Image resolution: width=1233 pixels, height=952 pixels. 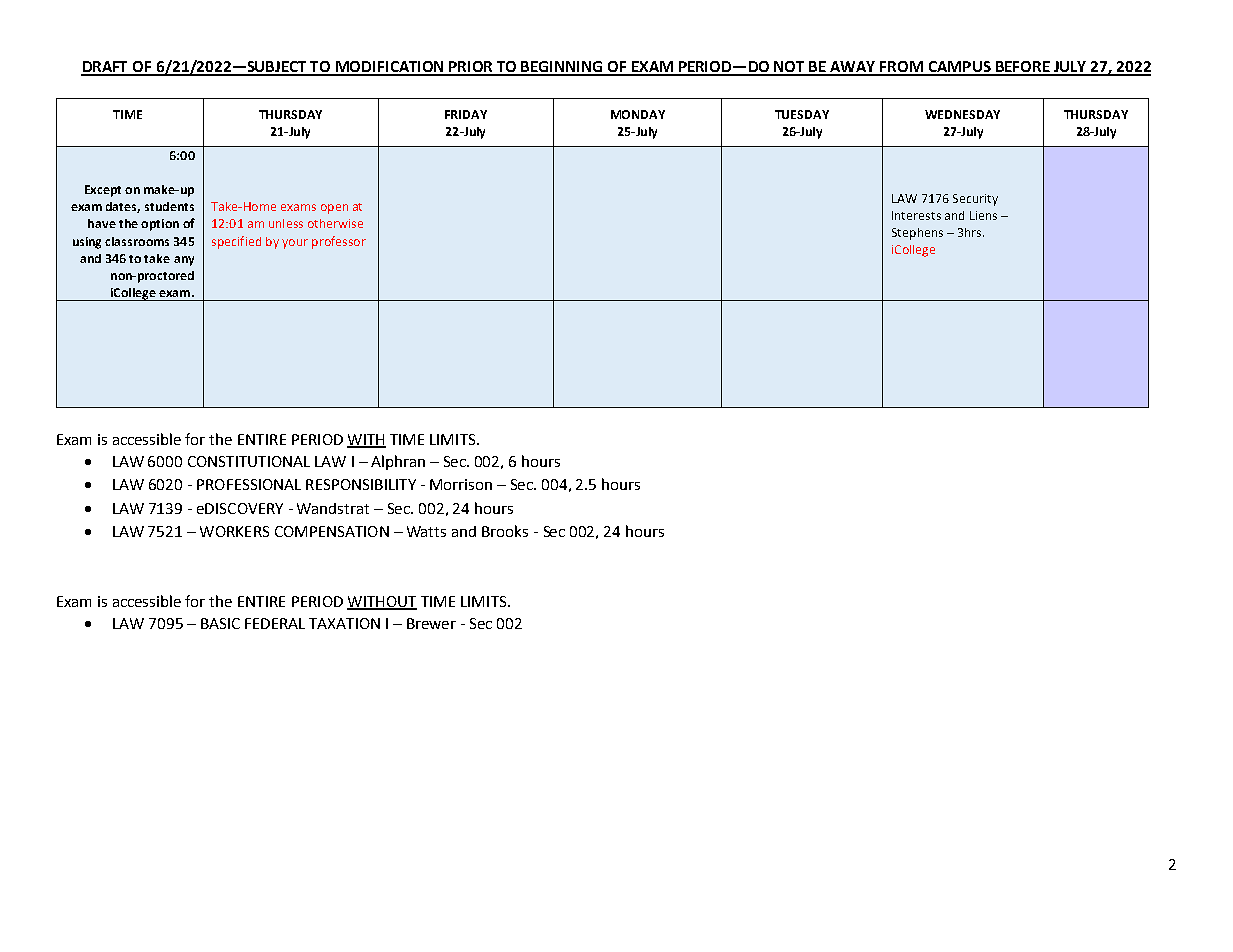 What do you see at coordinates (917, 234) in the document?
I see `Stephens` at bounding box center [917, 234].
